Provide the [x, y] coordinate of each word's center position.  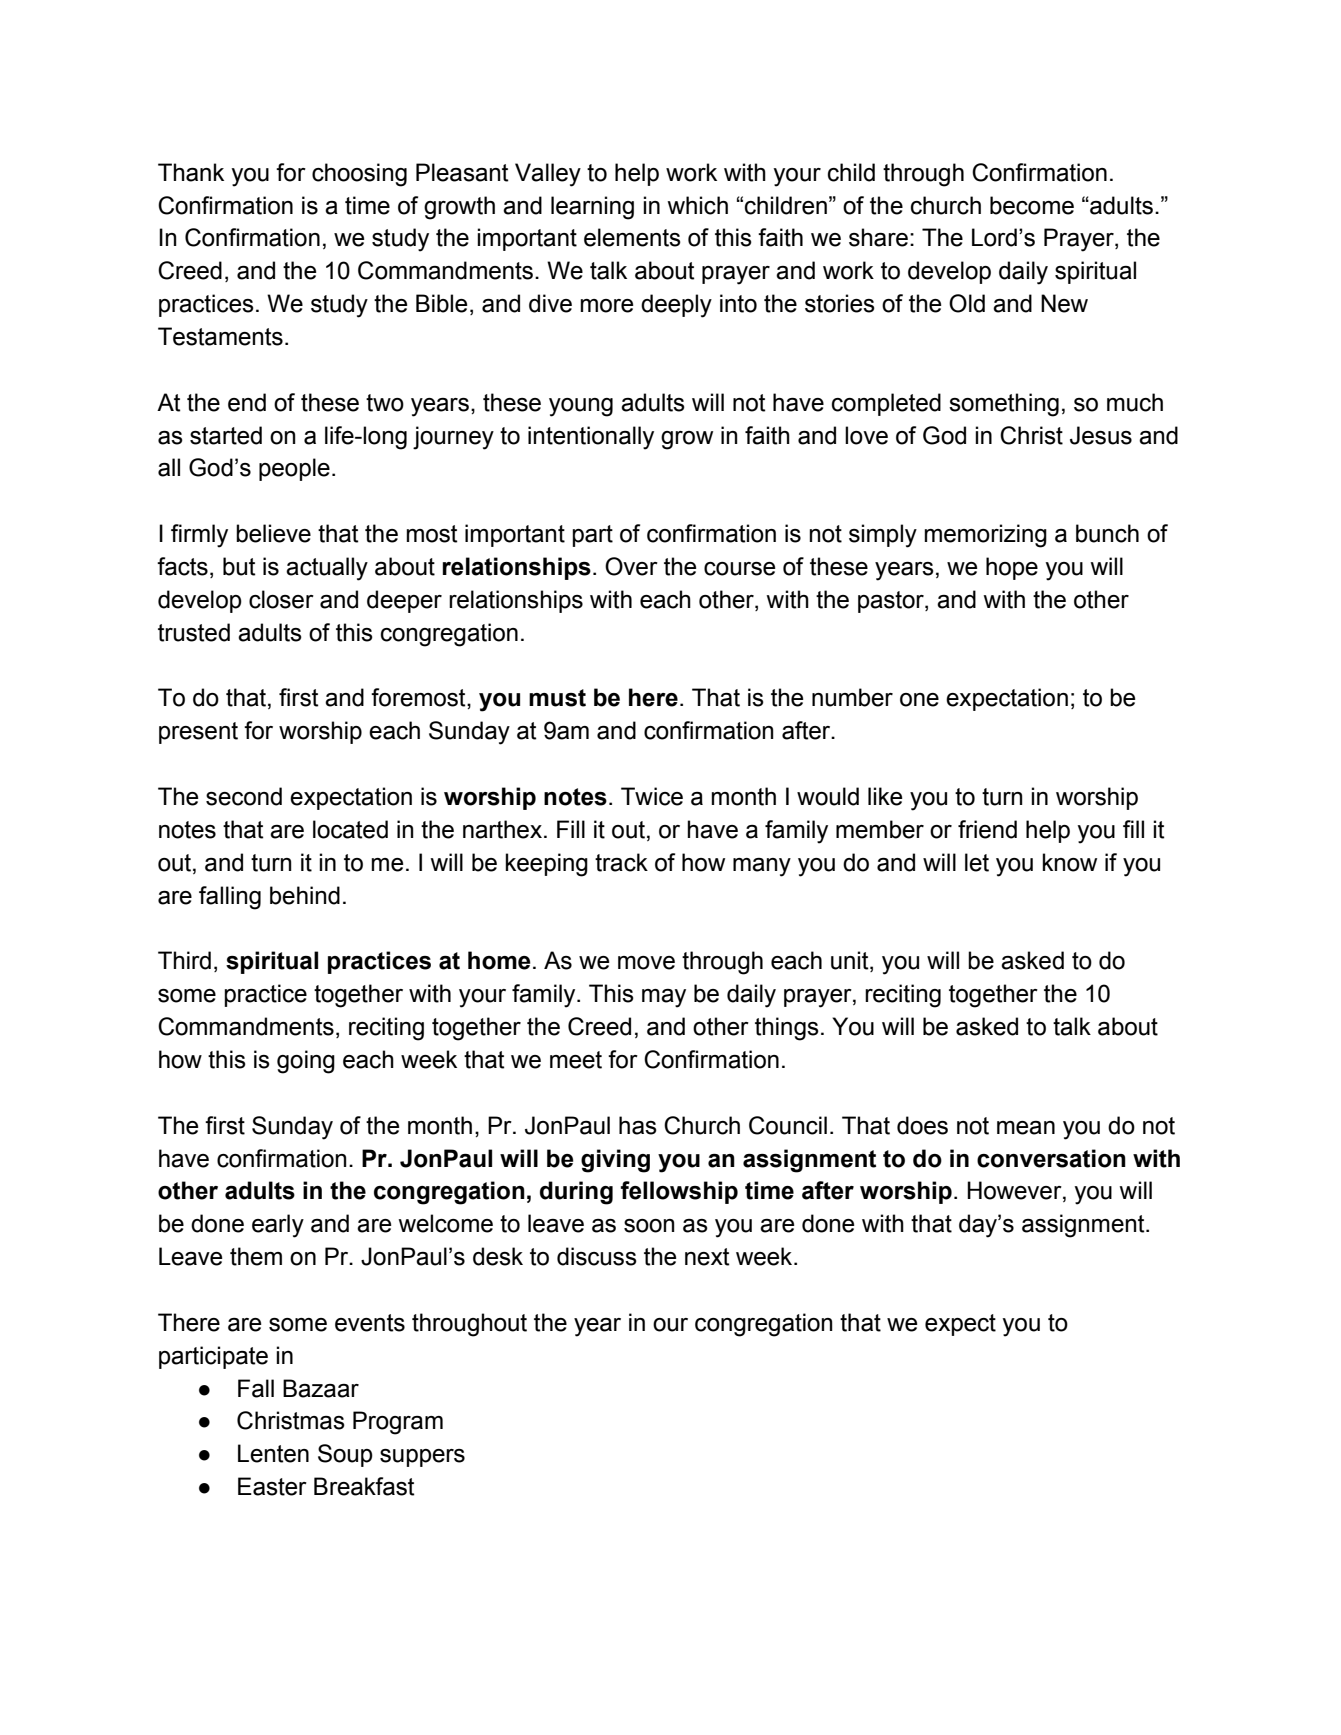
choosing [359, 175]
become [1032, 205]
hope [1012, 568]
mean [1026, 1128]
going [306, 1062]
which [697, 205]
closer [281, 599]
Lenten [273, 1453]
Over [631, 566]
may [664, 998]
